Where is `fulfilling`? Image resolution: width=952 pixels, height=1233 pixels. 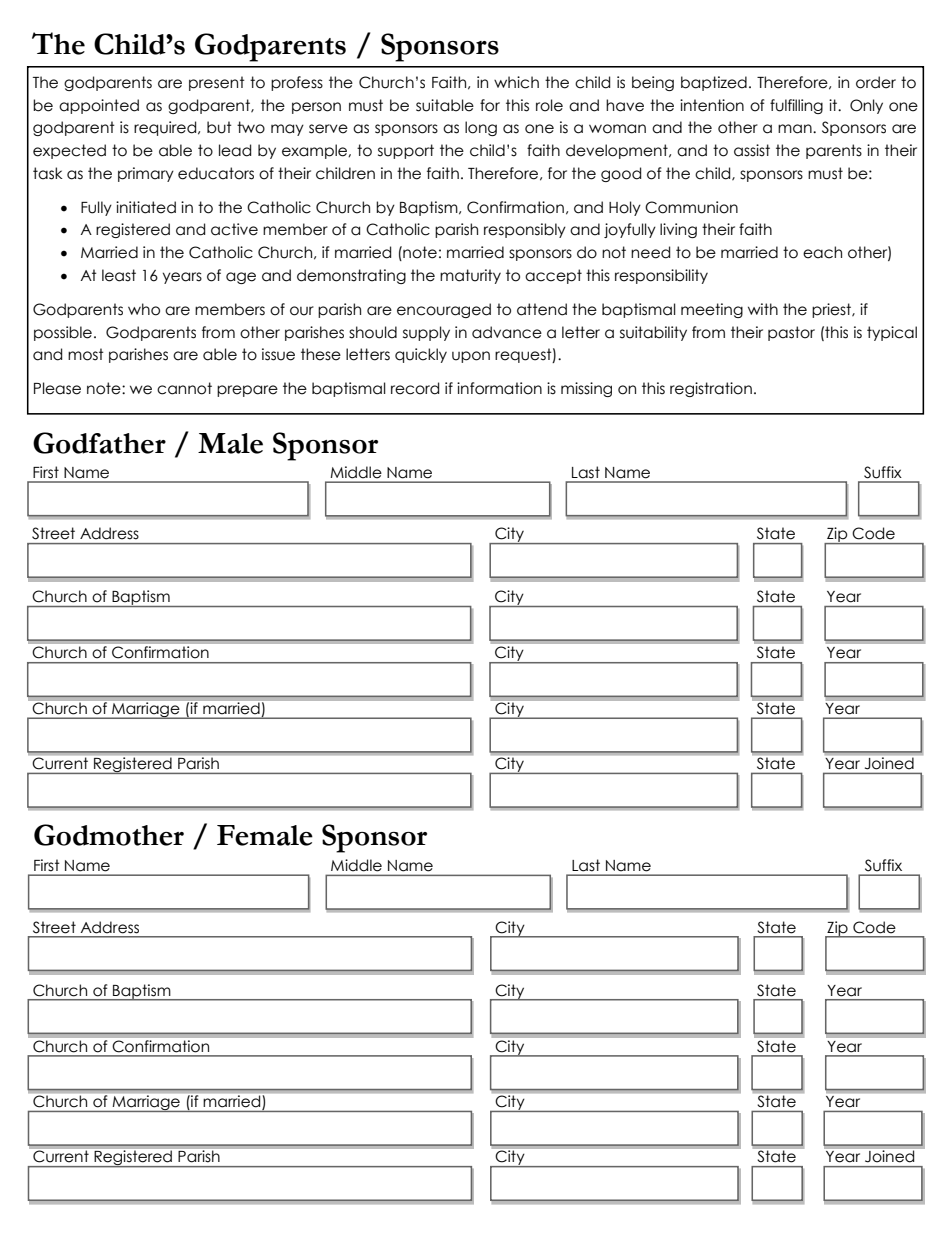 fulfilling is located at coordinates (796, 106).
